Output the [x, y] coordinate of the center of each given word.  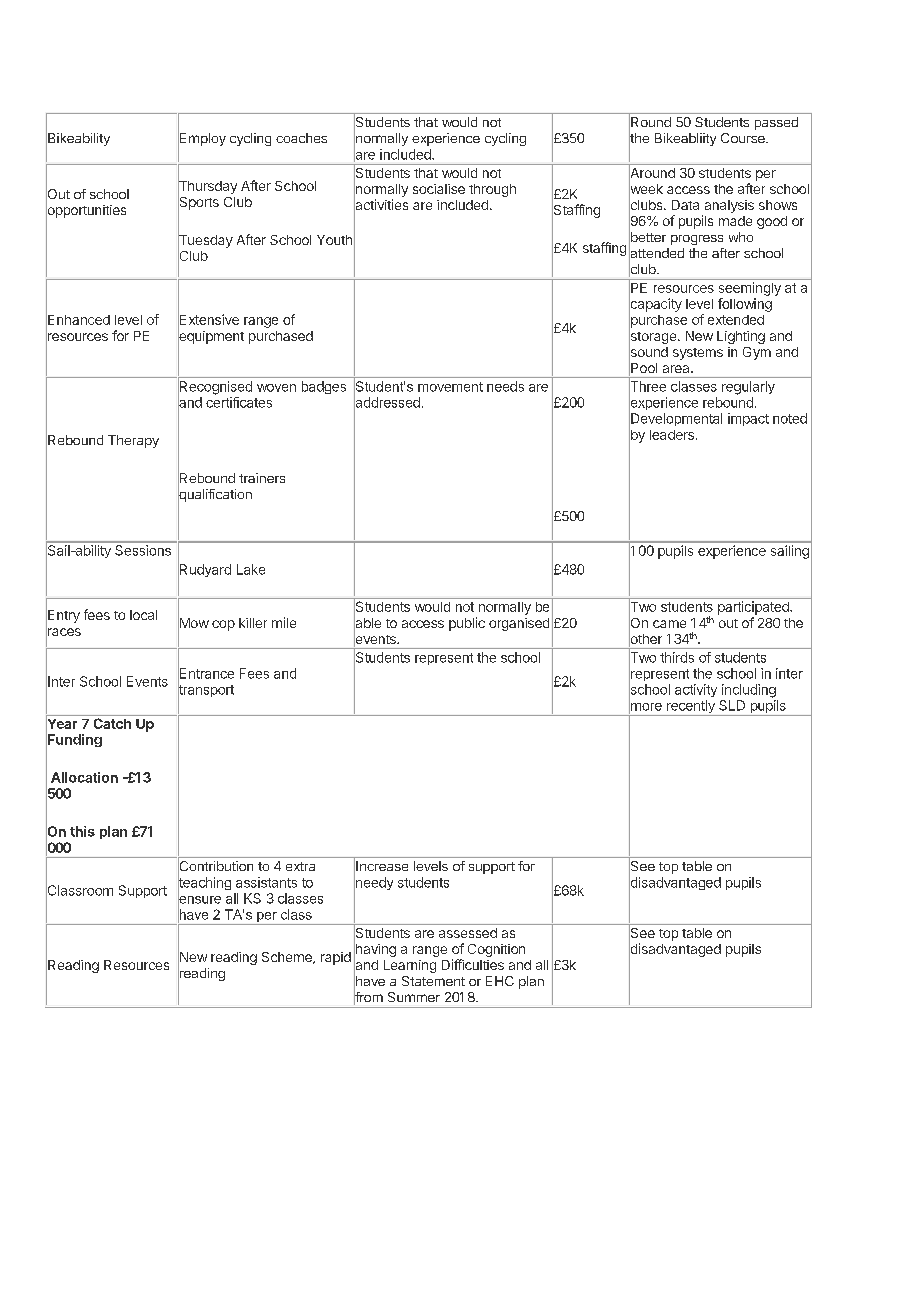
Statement [433, 981]
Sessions [143, 550]
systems [698, 354]
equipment [211, 337]
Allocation [84, 777]
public [467, 624]
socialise [439, 189]
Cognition [496, 950]
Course [744, 138]
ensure [199, 900]
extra [300, 866]
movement [450, 387]
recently [690, 708]
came [669, 624]
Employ [202, 140]
